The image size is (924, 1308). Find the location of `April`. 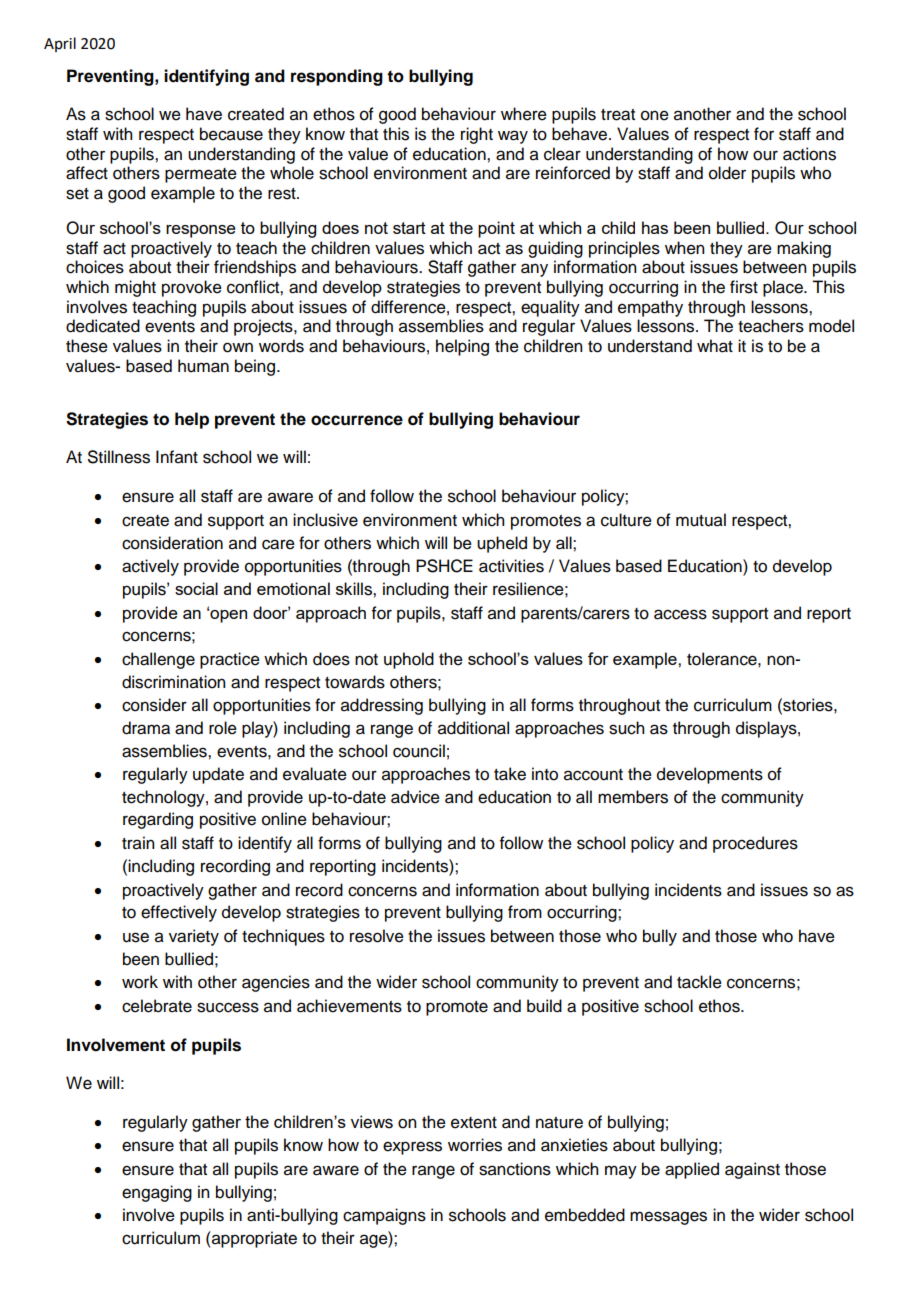

April is located at coordinates (60, 44).
